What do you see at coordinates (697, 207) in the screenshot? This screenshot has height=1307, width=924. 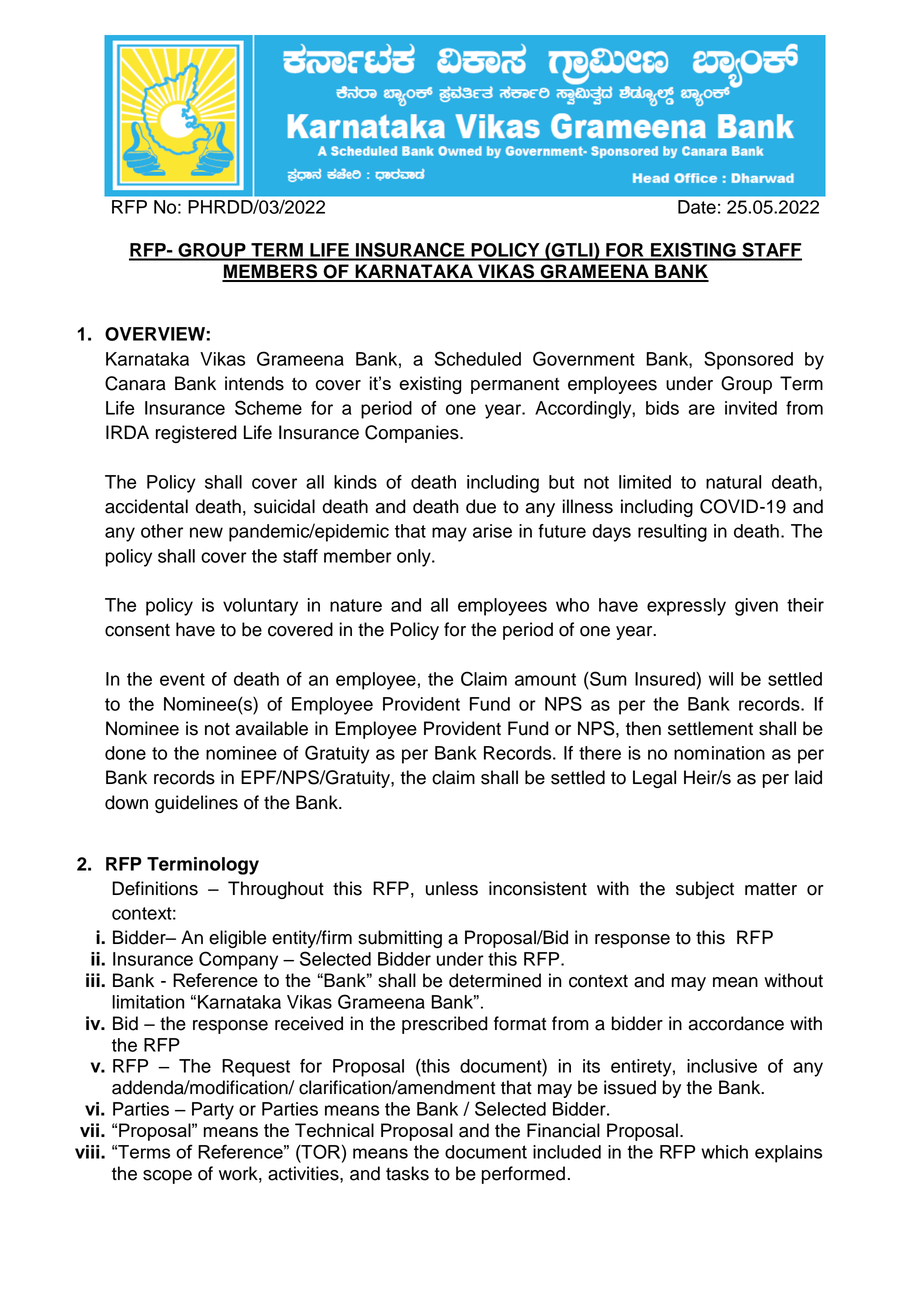 I see `Date` at bounding box center [697, 207].
